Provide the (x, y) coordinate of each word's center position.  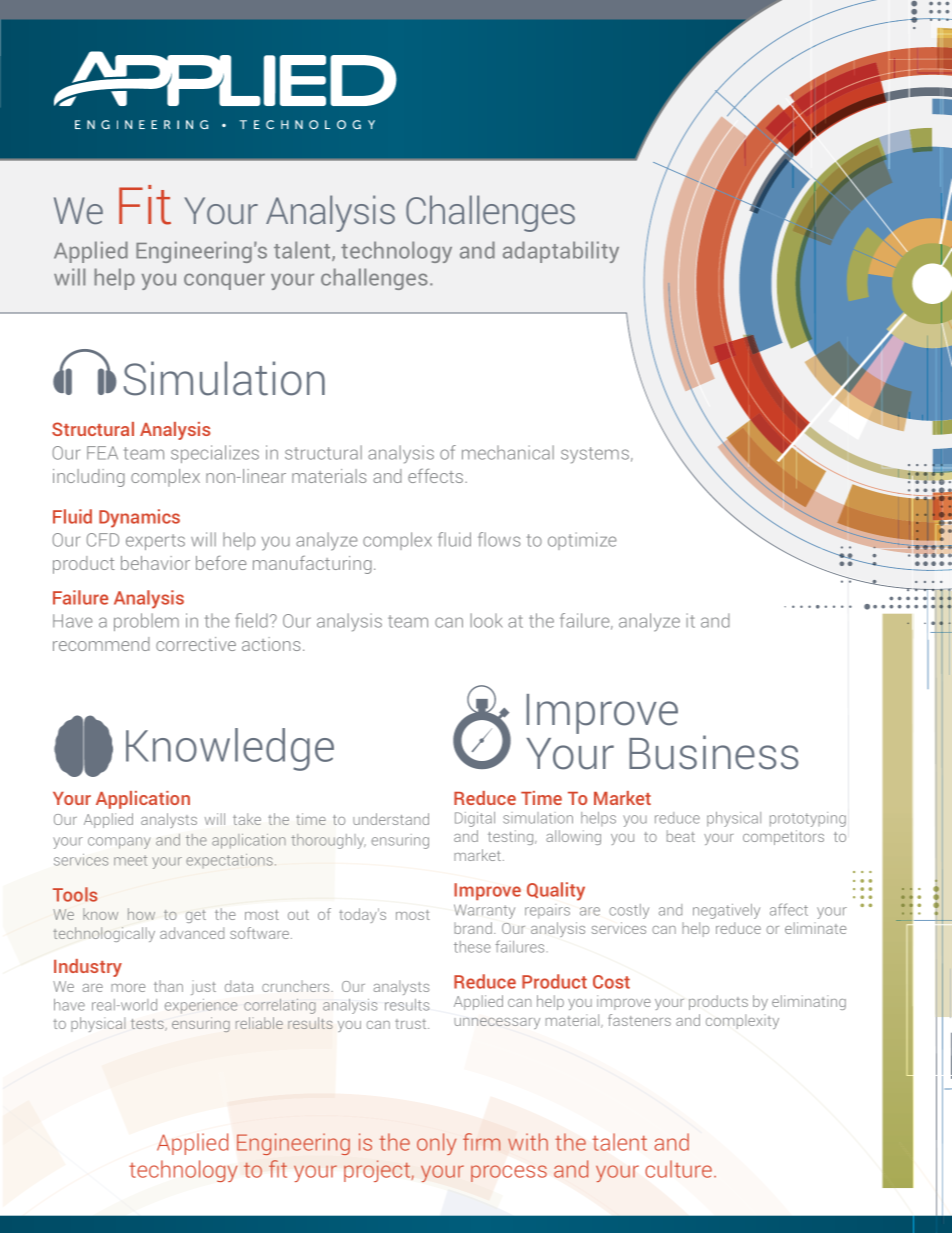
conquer (224, 281)
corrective (196, 644)
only (436, 1144)
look (486, 620)
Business (713, 752)
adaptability (561, 252)
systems (595, 455)
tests (148, 1025)
